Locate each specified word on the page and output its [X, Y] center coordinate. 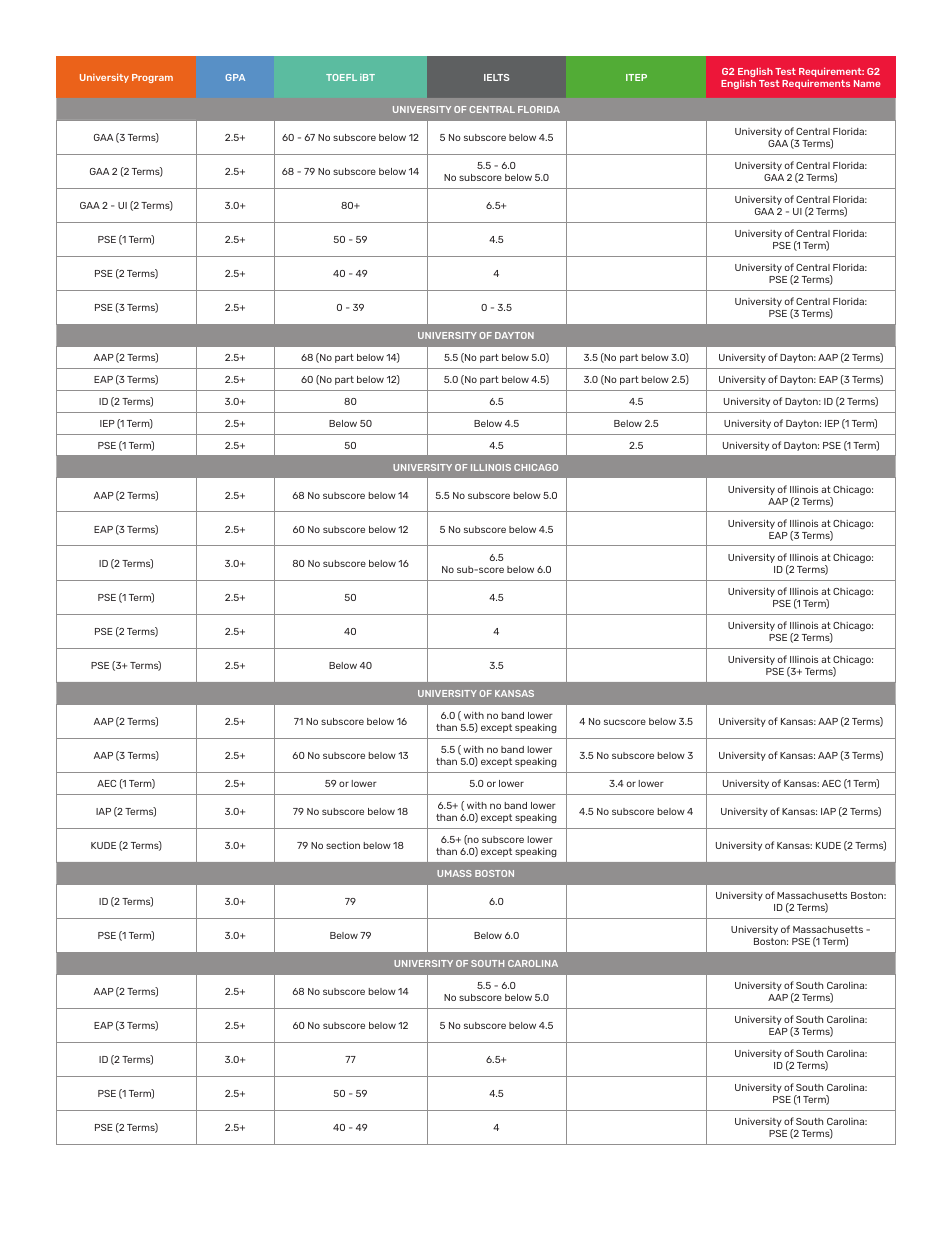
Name [867, 83]
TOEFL [341, 77]
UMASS [454, 873]
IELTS [496, 77]
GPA [235, 77]
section [343, 845]
